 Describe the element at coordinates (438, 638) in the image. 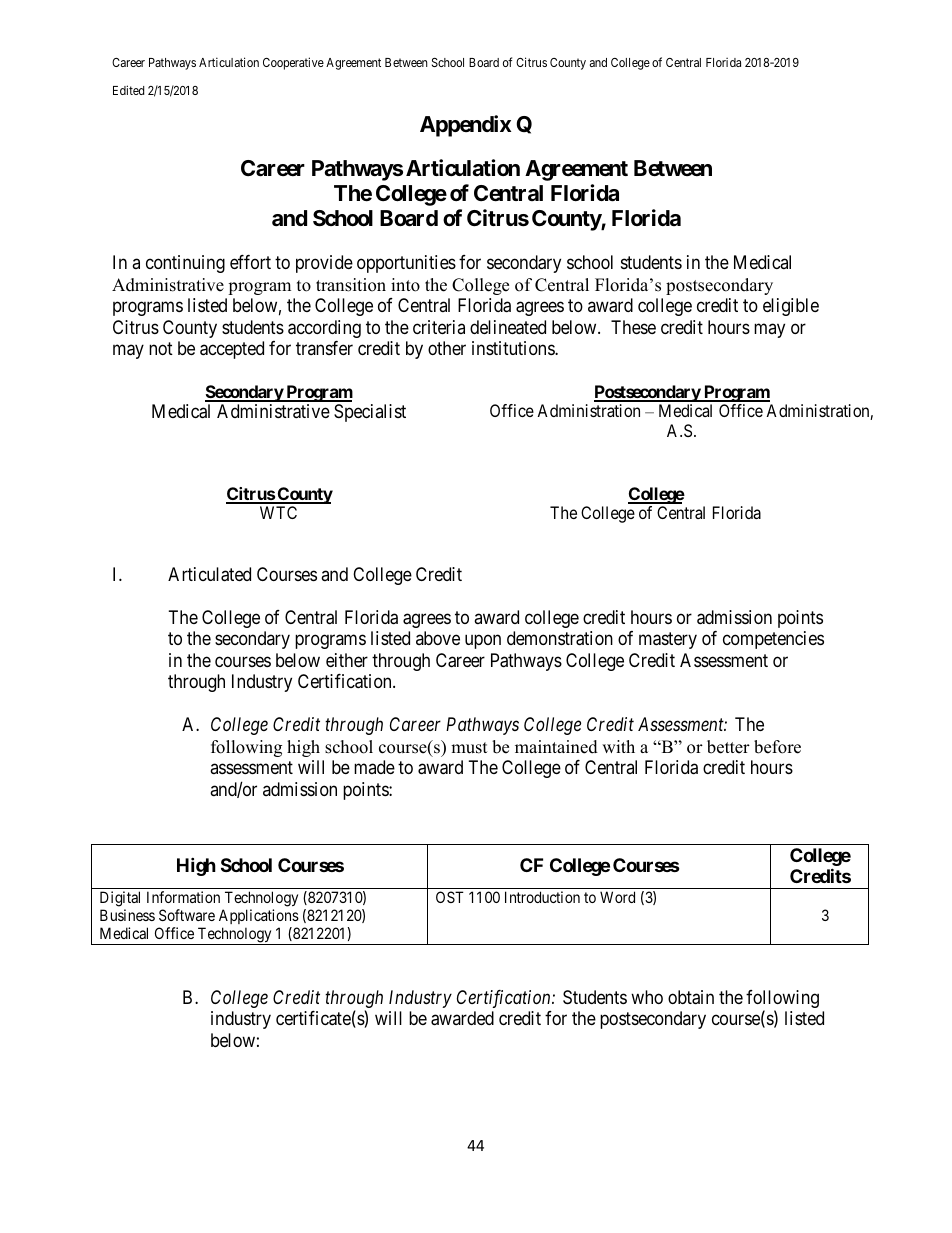

I see `above` at that location.
